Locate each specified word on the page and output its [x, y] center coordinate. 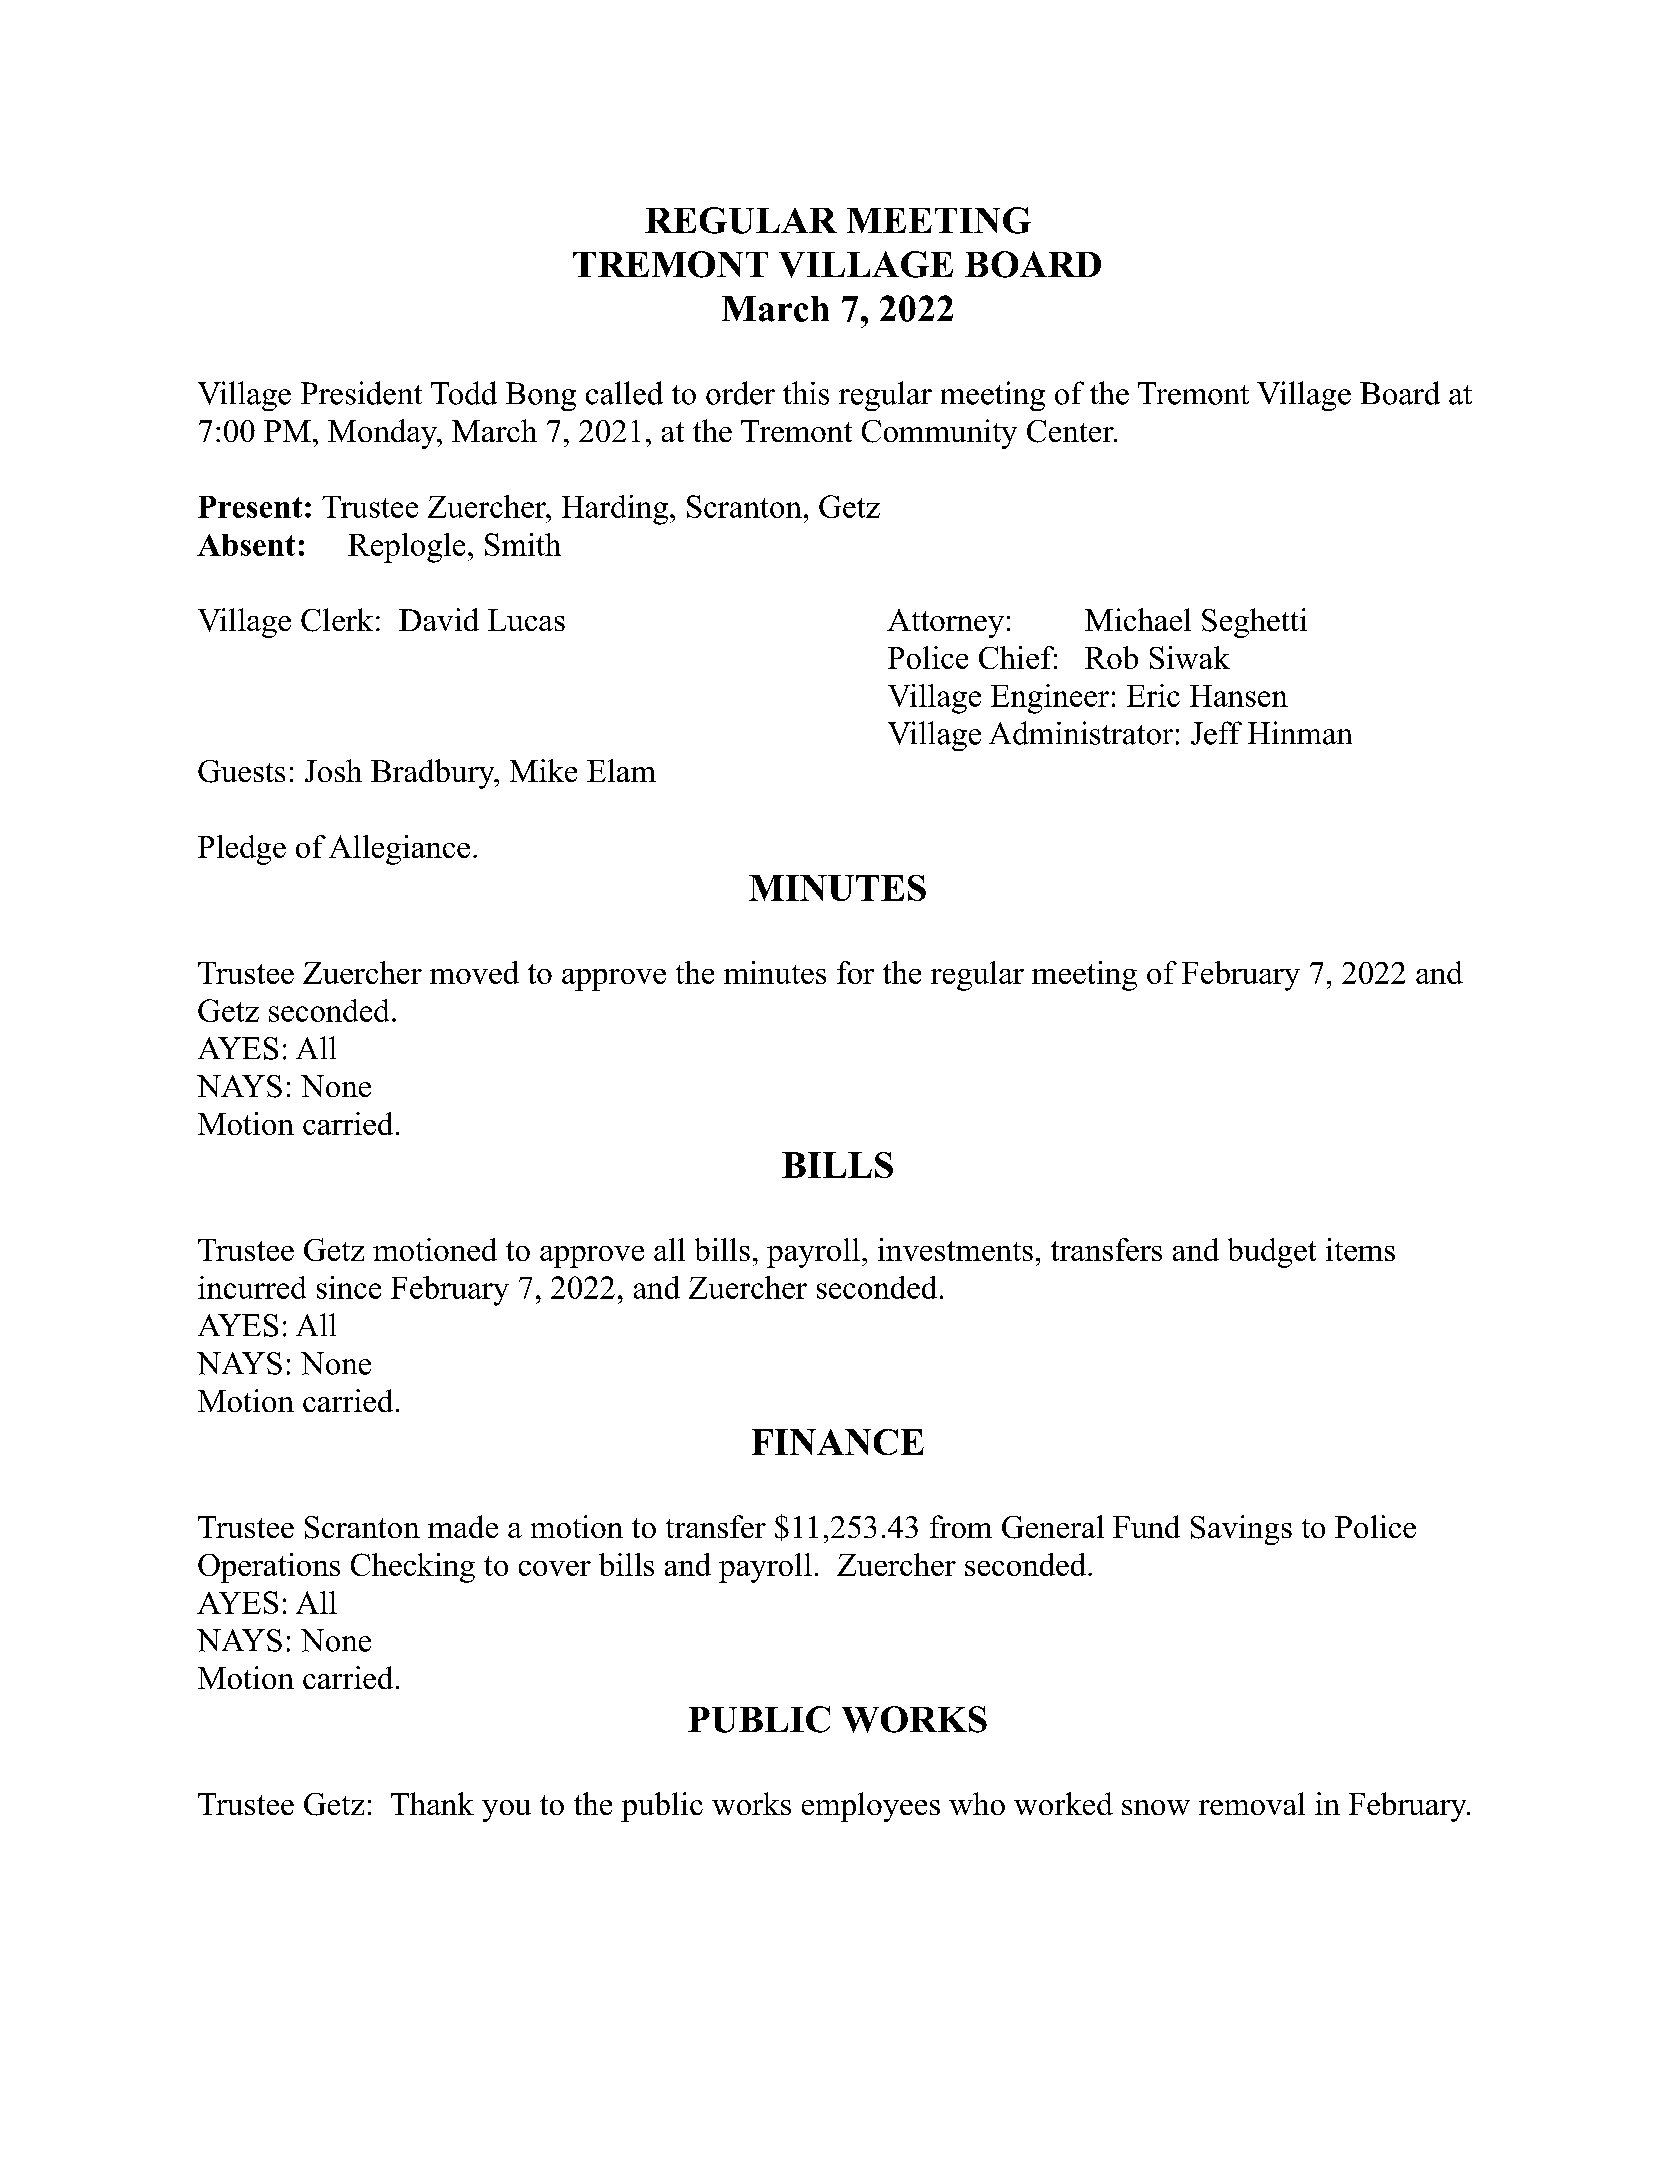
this [806, 393]
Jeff [1216, 733]
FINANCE [838, 1442]
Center [1071, 431]
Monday [383, 434]
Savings [1241, 1530]
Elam [621, 770]
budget [1272, 1253]
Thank [432, 1803]
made [463, 1526]
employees [871, 1807]
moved [474, 972]
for [855, 972]
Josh [333, 770]
